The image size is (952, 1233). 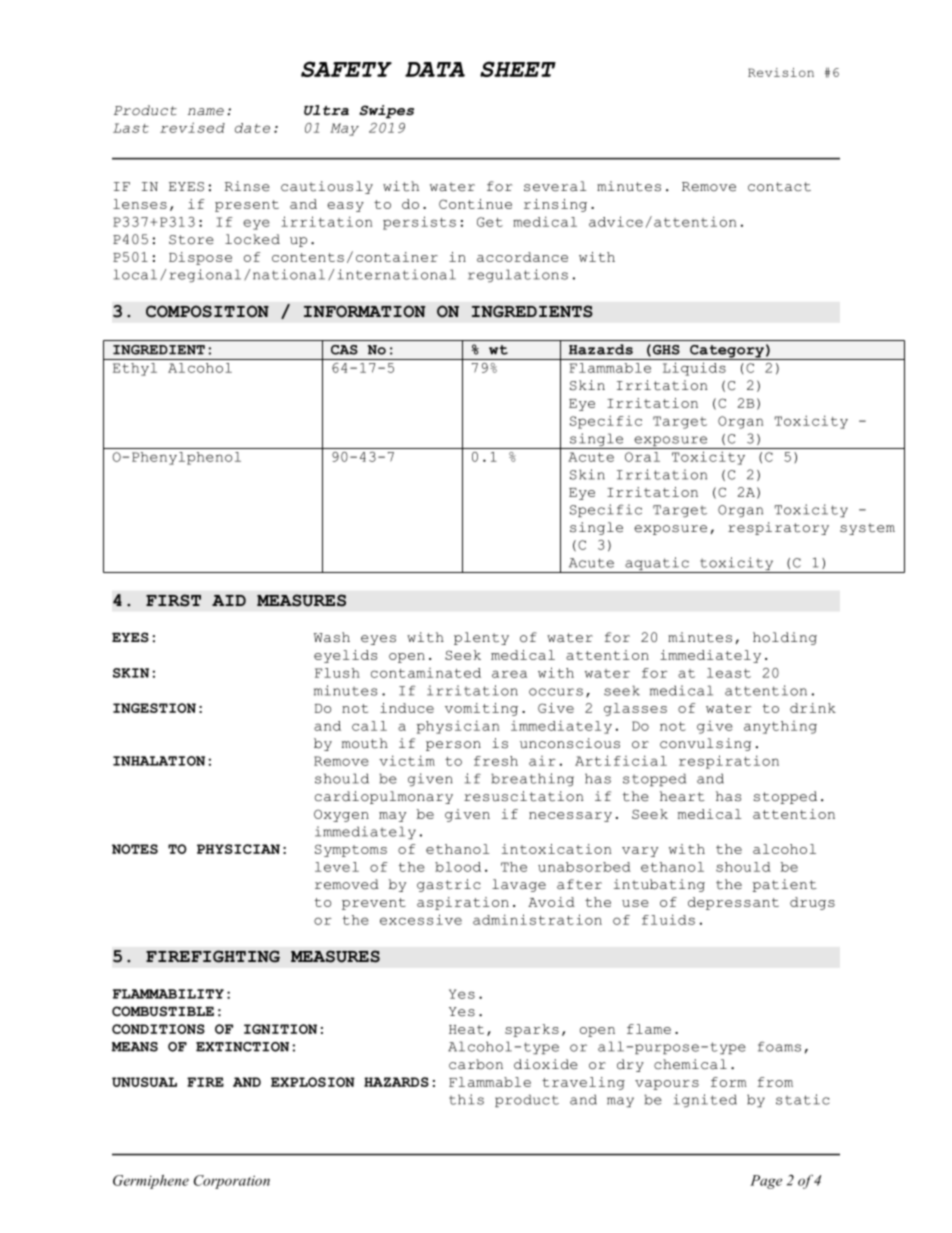 What do you see at coordinates (785, 638) in the screenshot?
I see `holding` at bounding box center [785, 638].
